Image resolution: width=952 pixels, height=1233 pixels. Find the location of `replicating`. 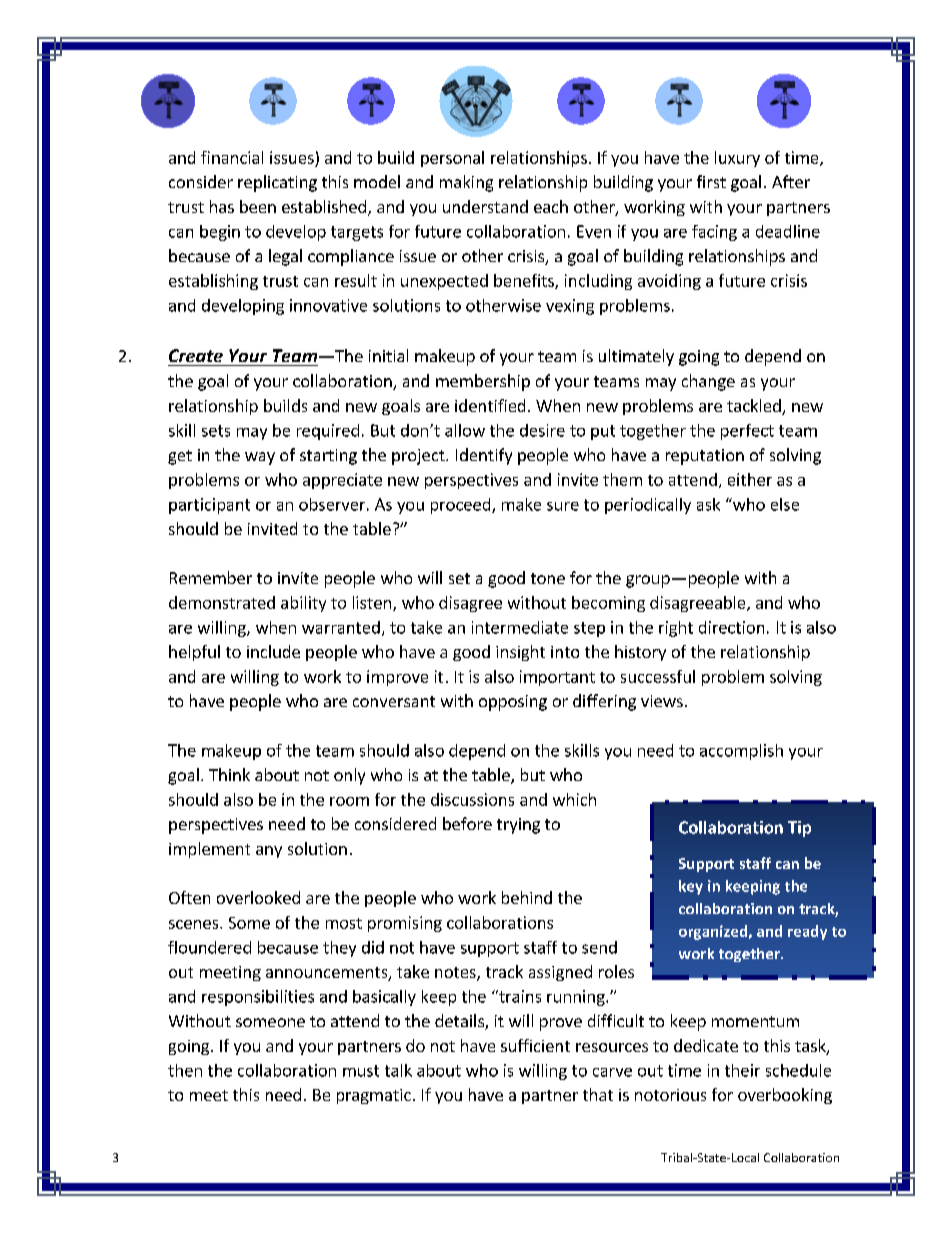

replicating is located at coordinates (277, 183).
